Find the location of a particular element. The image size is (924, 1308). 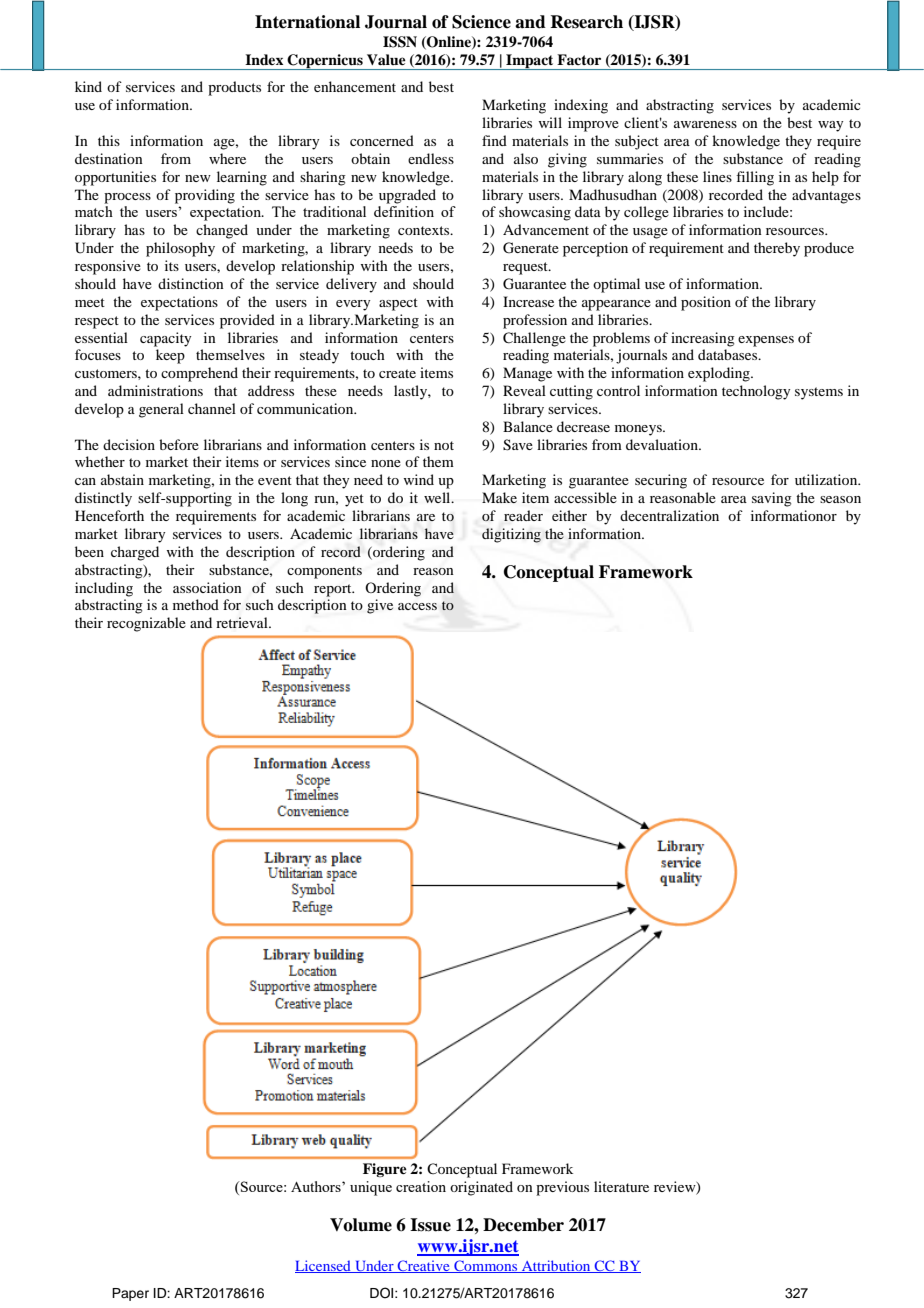

literature is located at coordinates (621, 1186).
